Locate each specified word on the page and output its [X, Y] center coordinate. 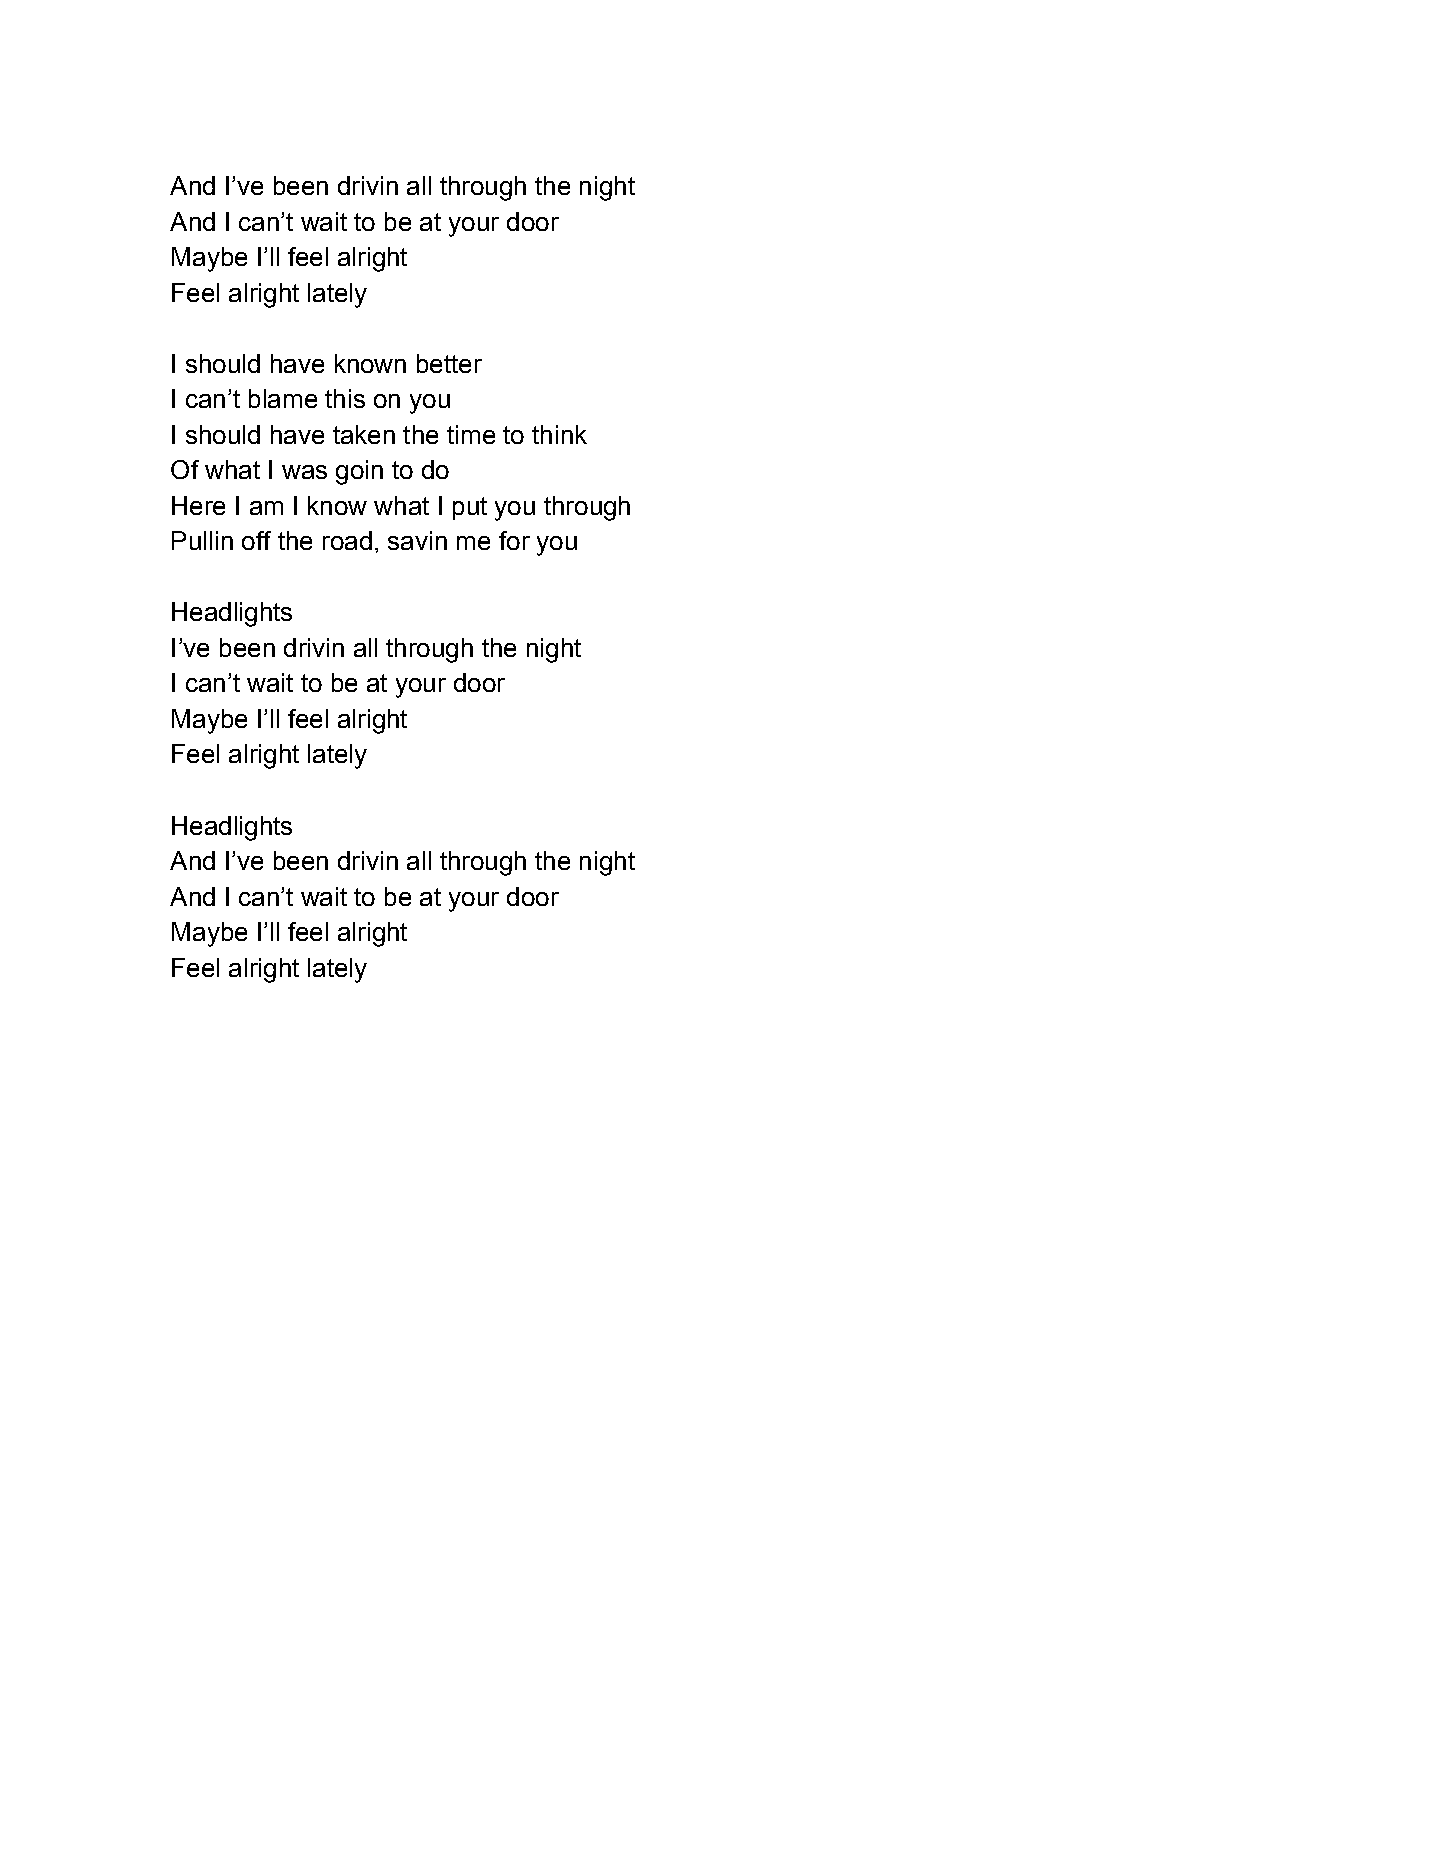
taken [364, 434]
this [345, 398]
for [514, 540]
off [256, 540]
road [347, 540]
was [304, 472]
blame [283, 398]
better [449, 363]
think [559, 434]
